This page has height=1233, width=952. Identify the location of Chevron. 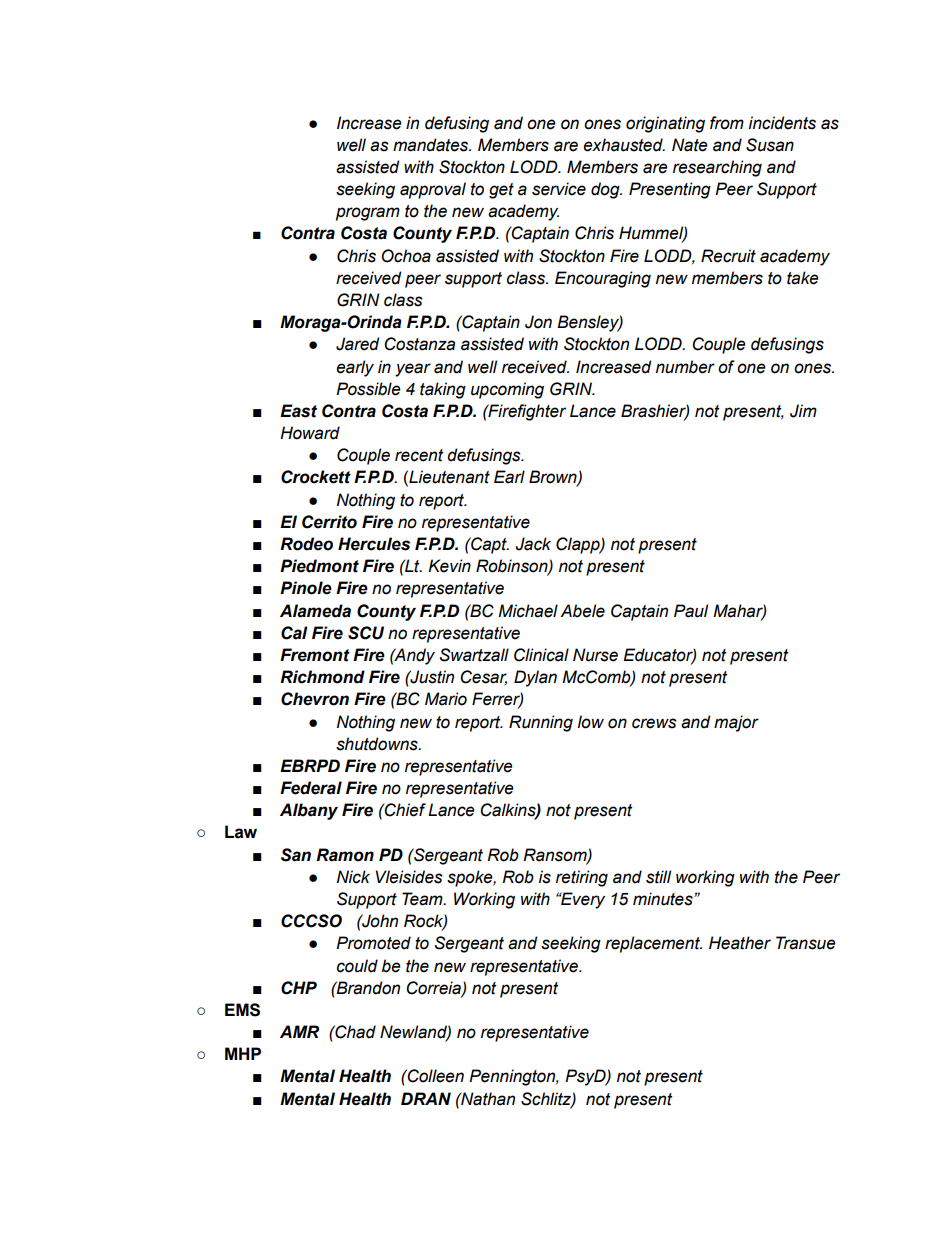
(315, 699).
